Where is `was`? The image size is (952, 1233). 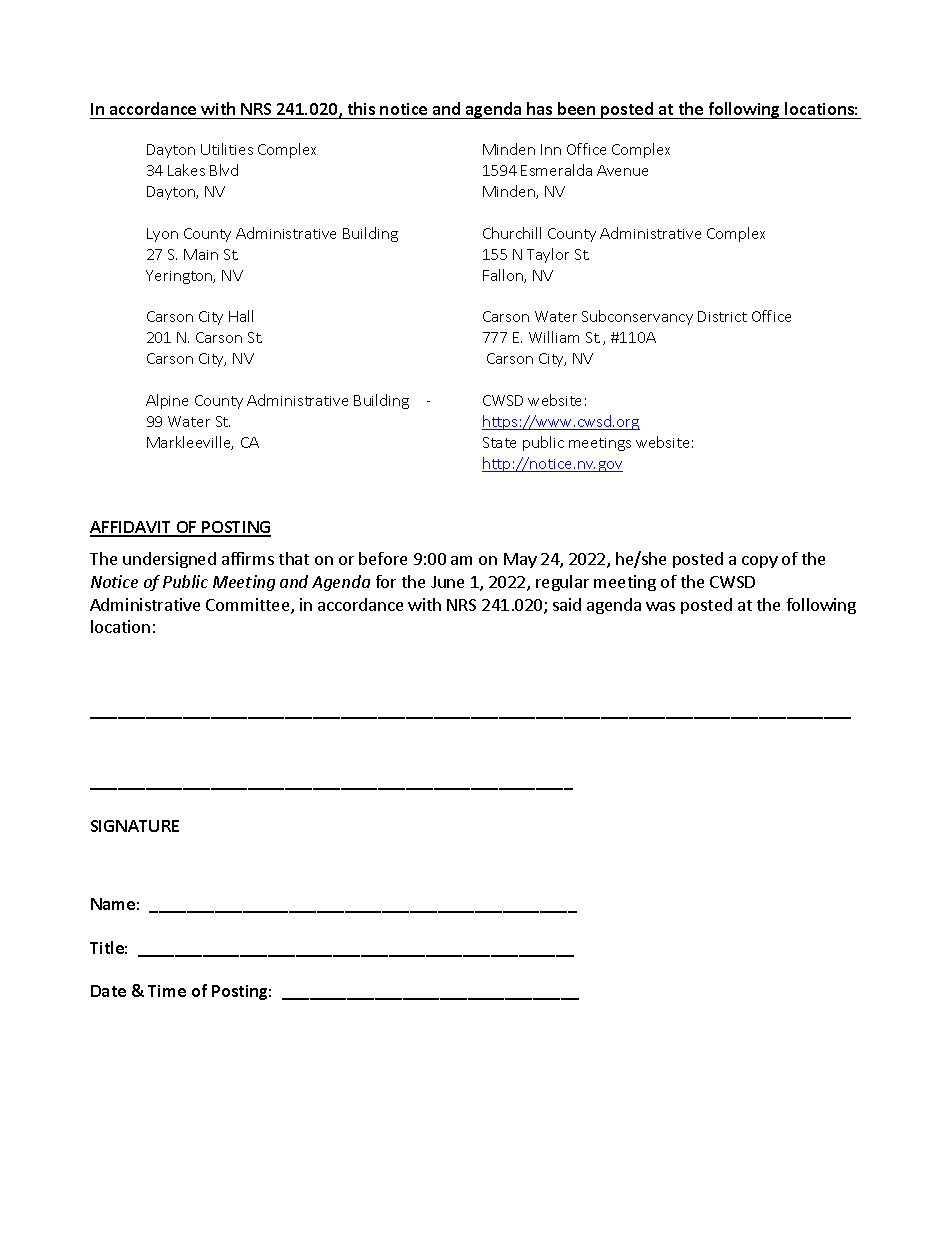
was is located at coordinates (660, 606).
